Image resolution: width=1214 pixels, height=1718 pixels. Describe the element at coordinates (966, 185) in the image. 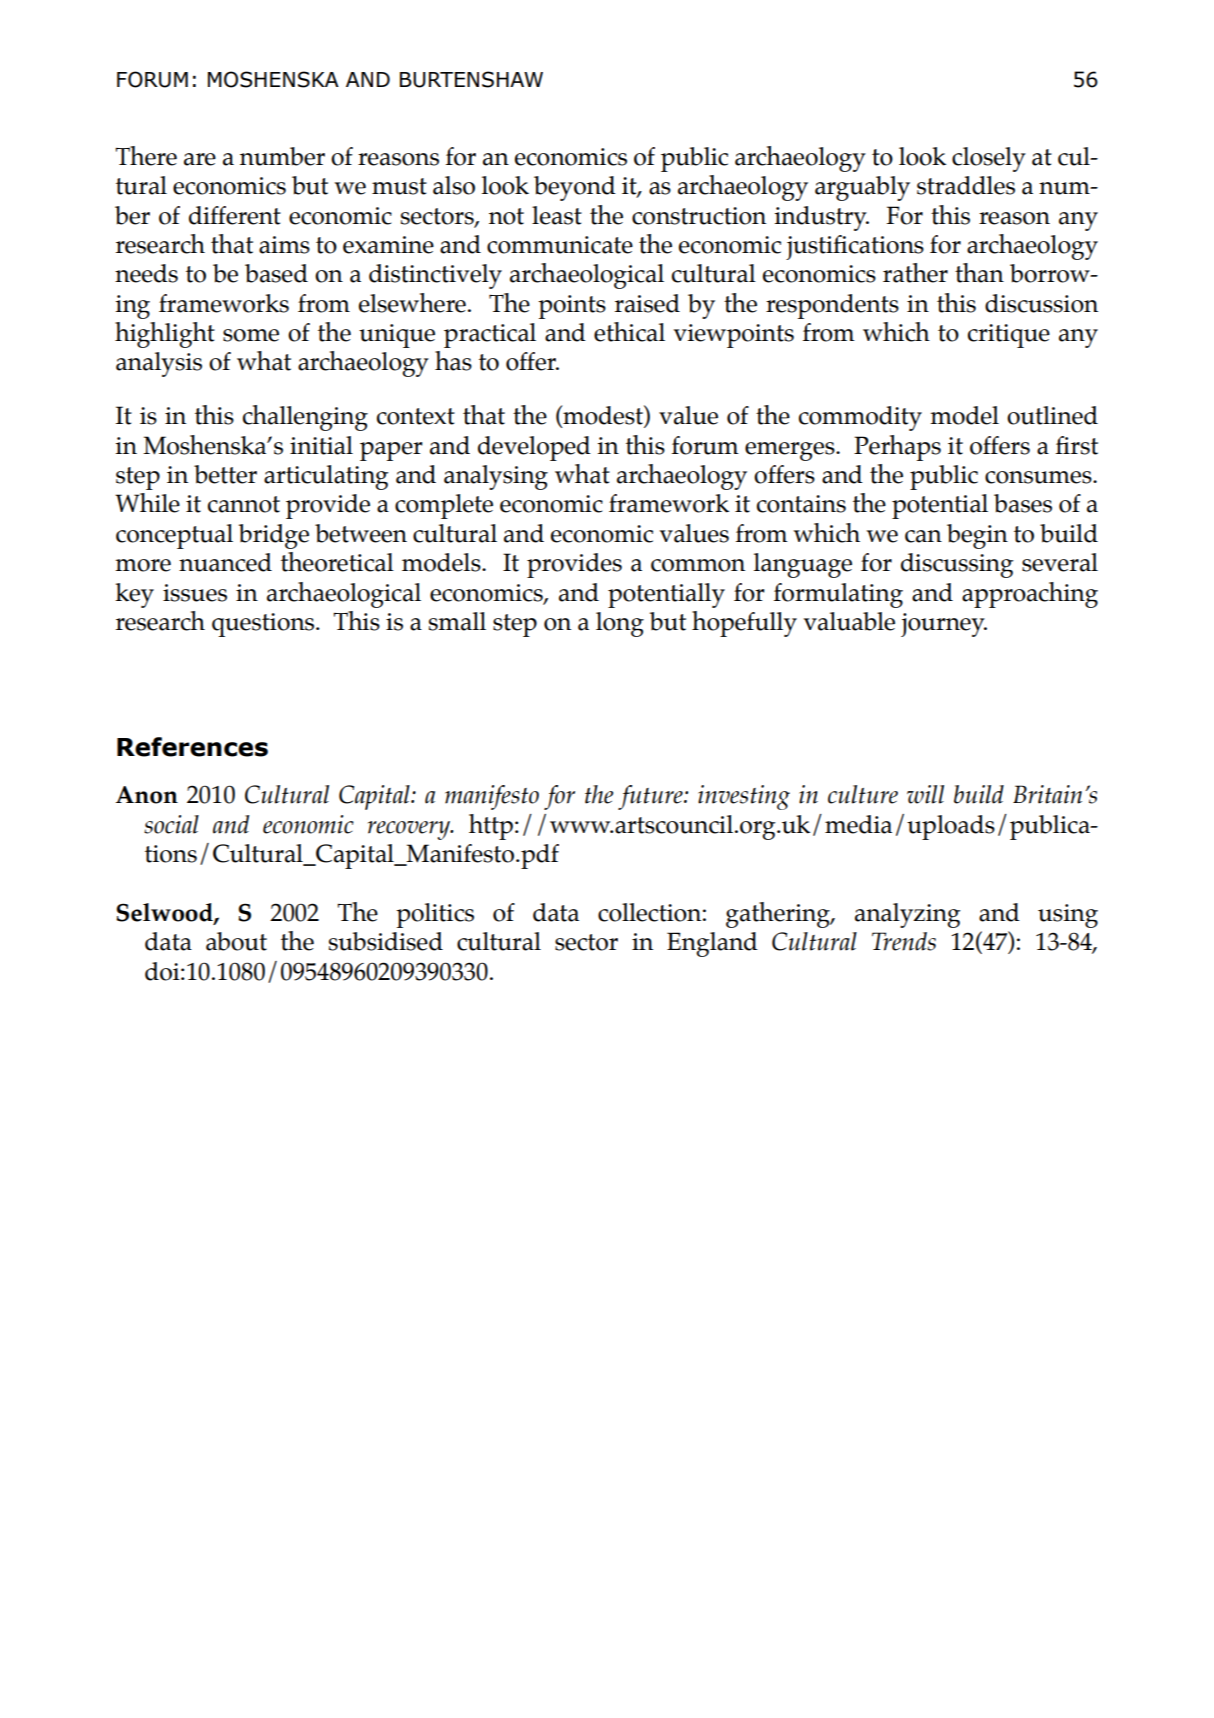

I see `straddles` at that location.
